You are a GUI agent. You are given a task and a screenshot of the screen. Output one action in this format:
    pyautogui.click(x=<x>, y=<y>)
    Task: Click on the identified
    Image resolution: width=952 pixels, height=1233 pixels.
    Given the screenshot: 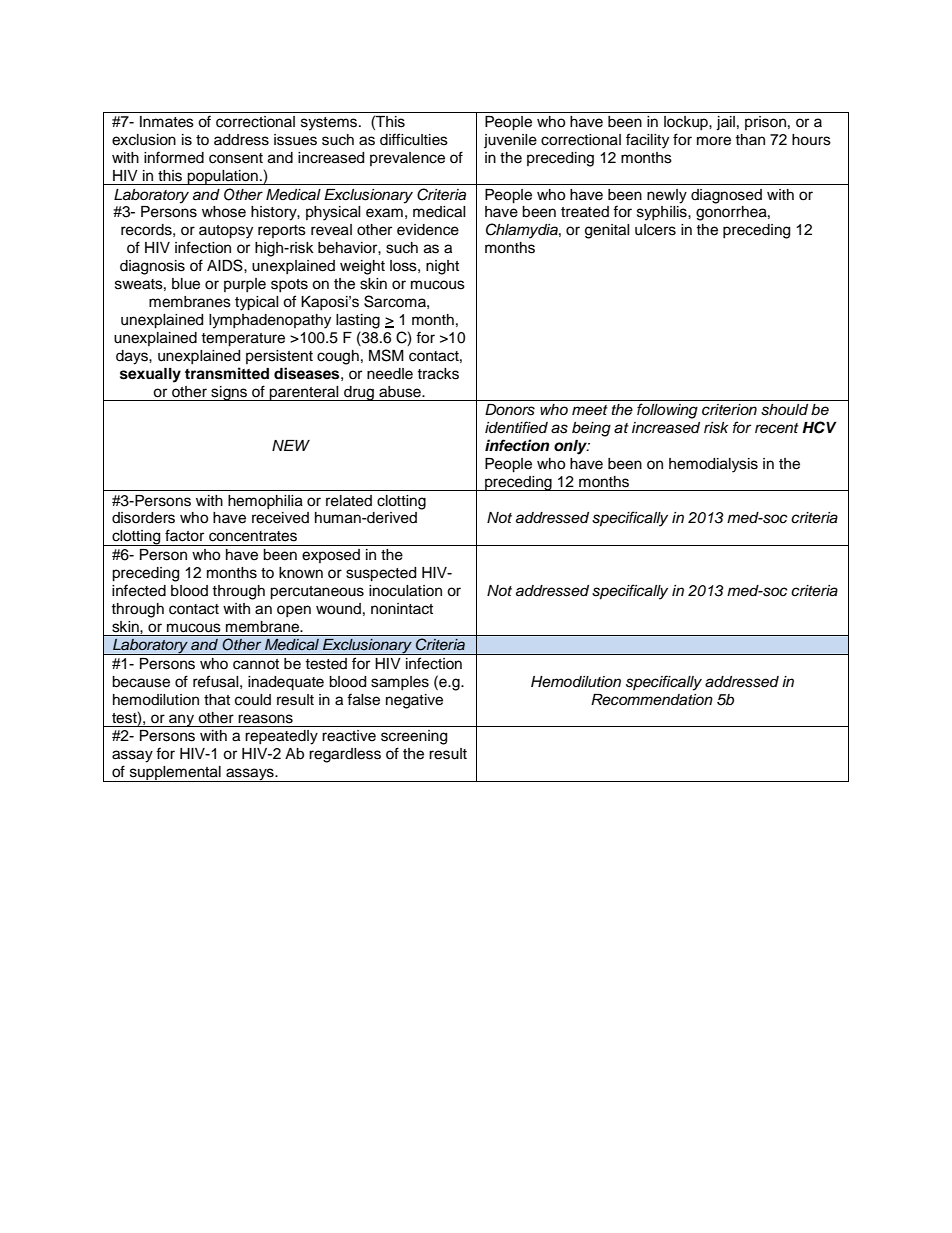 What is the action you would take?
    pyautogui.click(x=516, y=427)
